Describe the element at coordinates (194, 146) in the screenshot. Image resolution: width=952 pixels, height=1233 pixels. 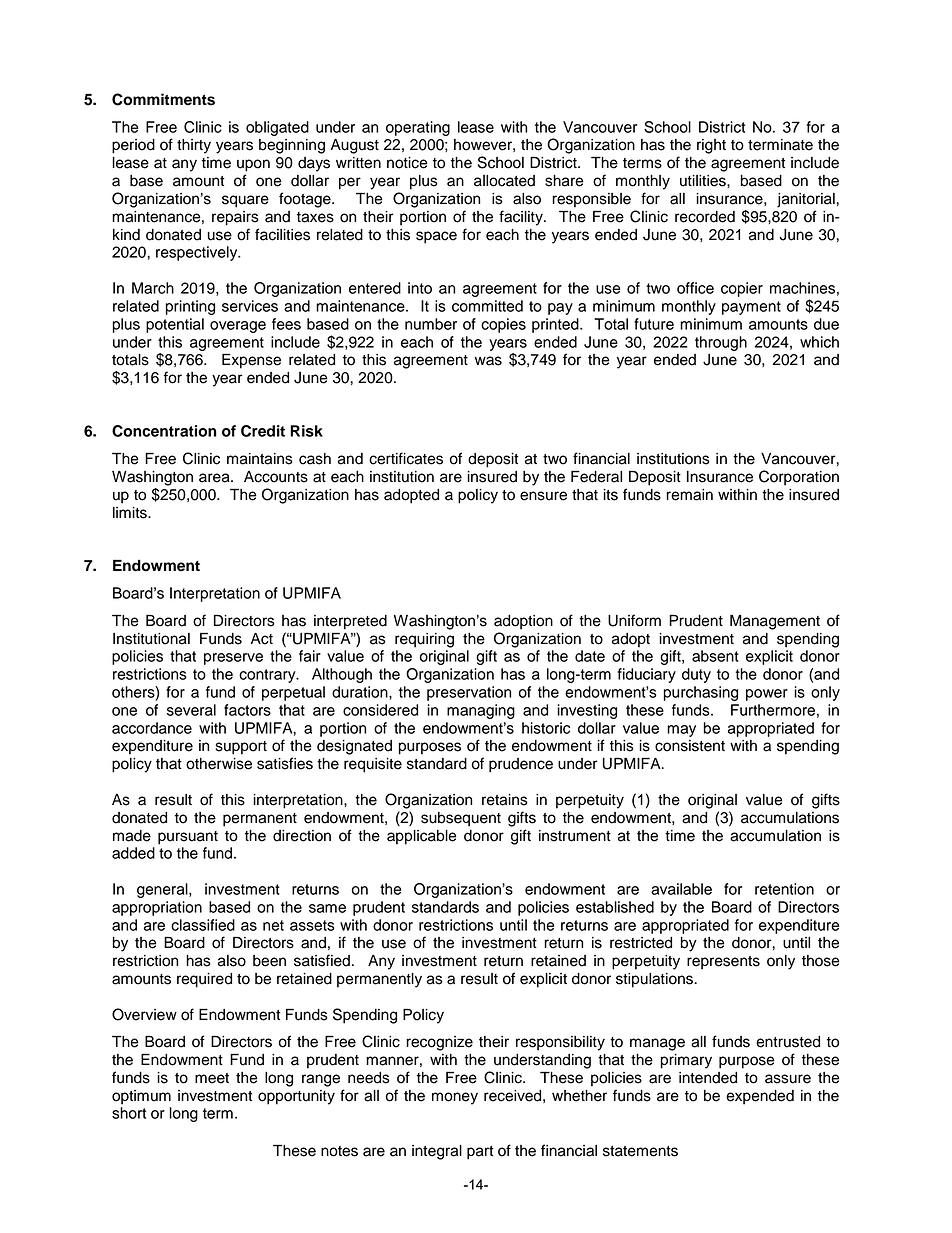
I see `thirty` at that location.
